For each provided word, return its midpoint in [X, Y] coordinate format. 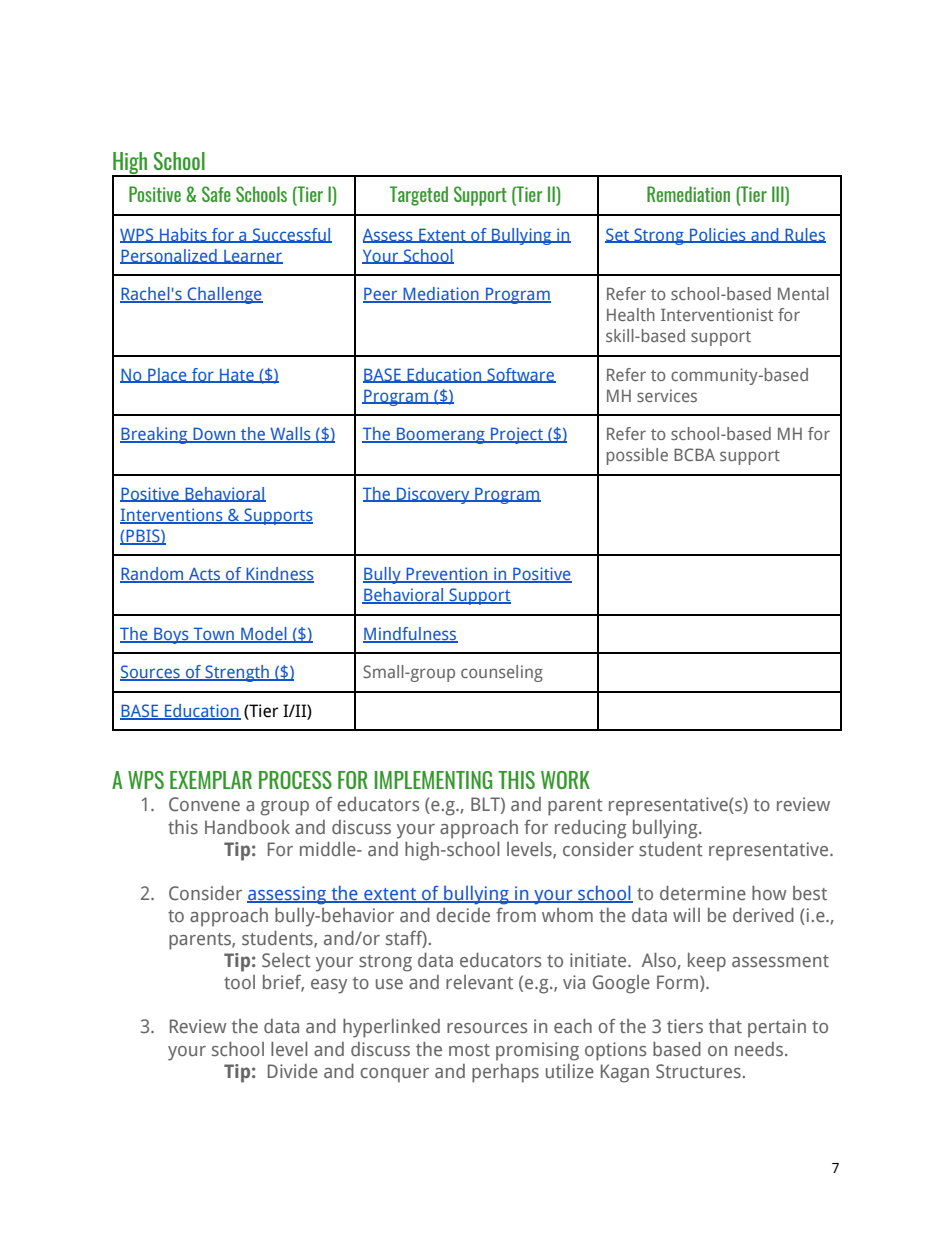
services [667, 395]
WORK [565, 780]
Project [517, 435]
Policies [718, 235]
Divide [293, 1071]
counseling [502, 673]
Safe [216, 194]
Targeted [419, 196]
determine [703, 892]
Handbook [247, 826]
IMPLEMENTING [433, 780]
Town [213, 634]
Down [214, 435]
